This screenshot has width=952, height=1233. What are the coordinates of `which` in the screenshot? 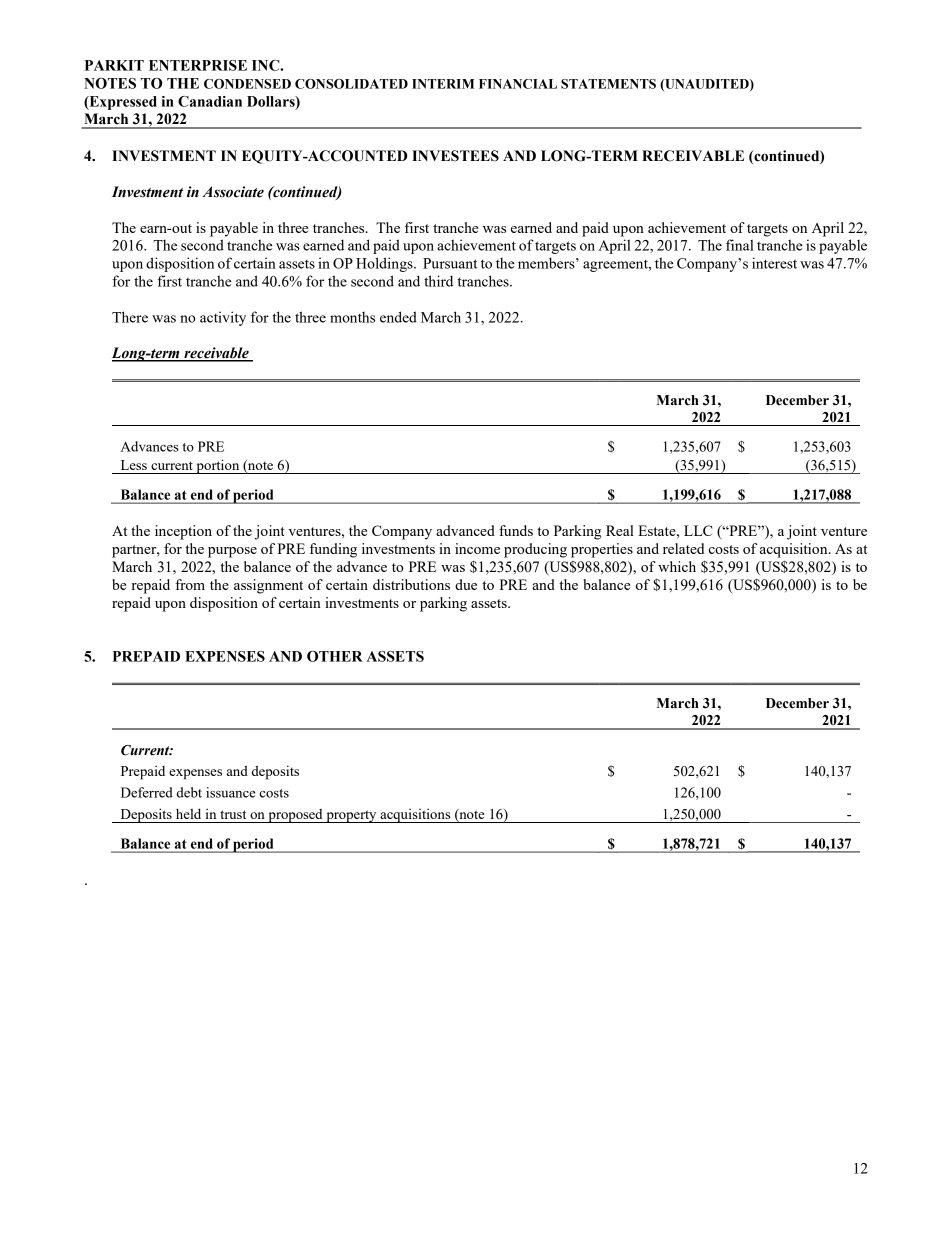 It's located at (677, 566).
